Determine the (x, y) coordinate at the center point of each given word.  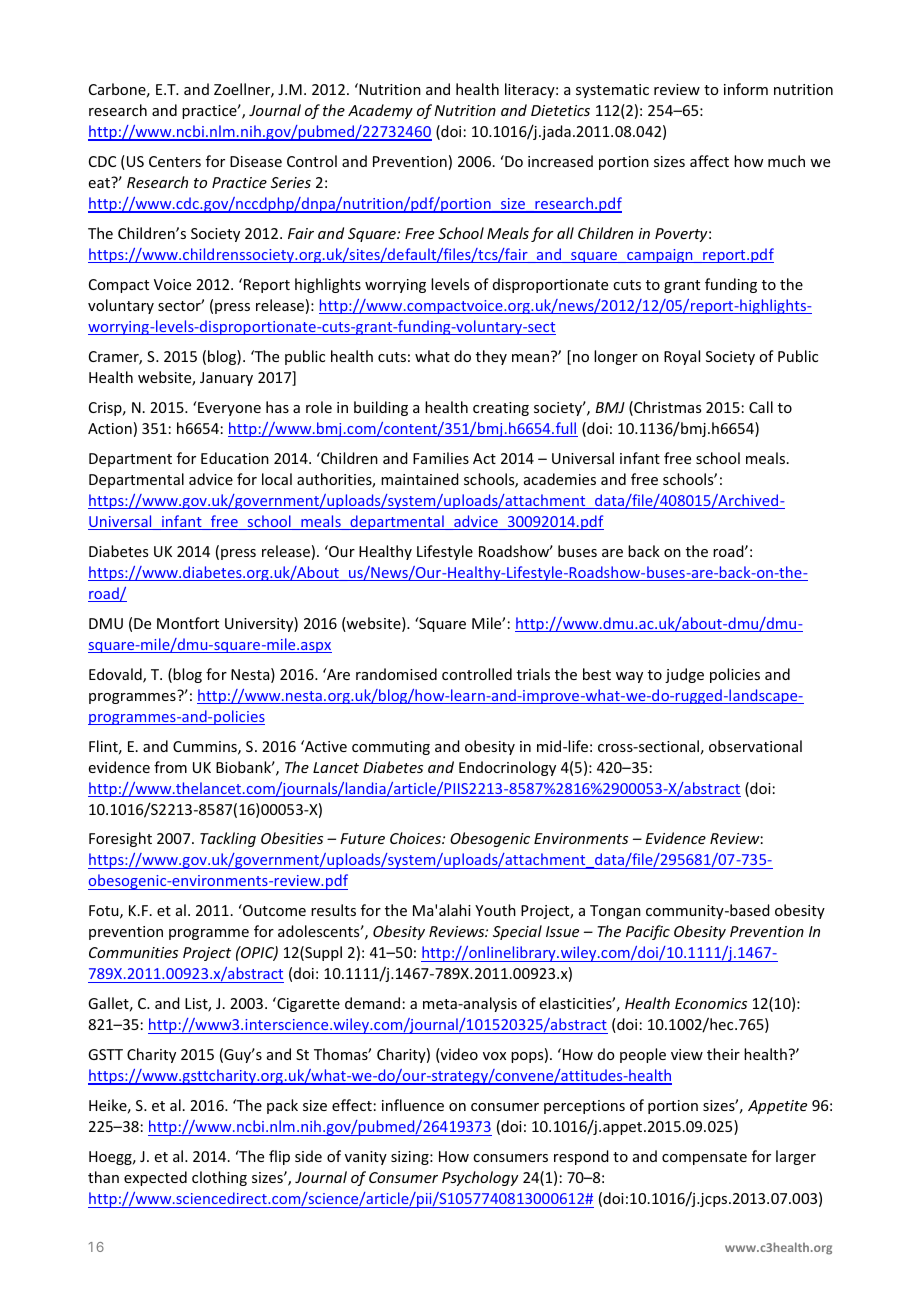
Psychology (480, 1178)
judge (684, 675)
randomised (396, 674)
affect (709, 161)
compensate (704, 1158)
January (226, 379)
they (491, 357)
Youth (495, 910)
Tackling (228, 839)
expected (155, 1178)
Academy (380, 111)
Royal (682, 357)
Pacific (648, 932)
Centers (175, 161)
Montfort (188, 623)
